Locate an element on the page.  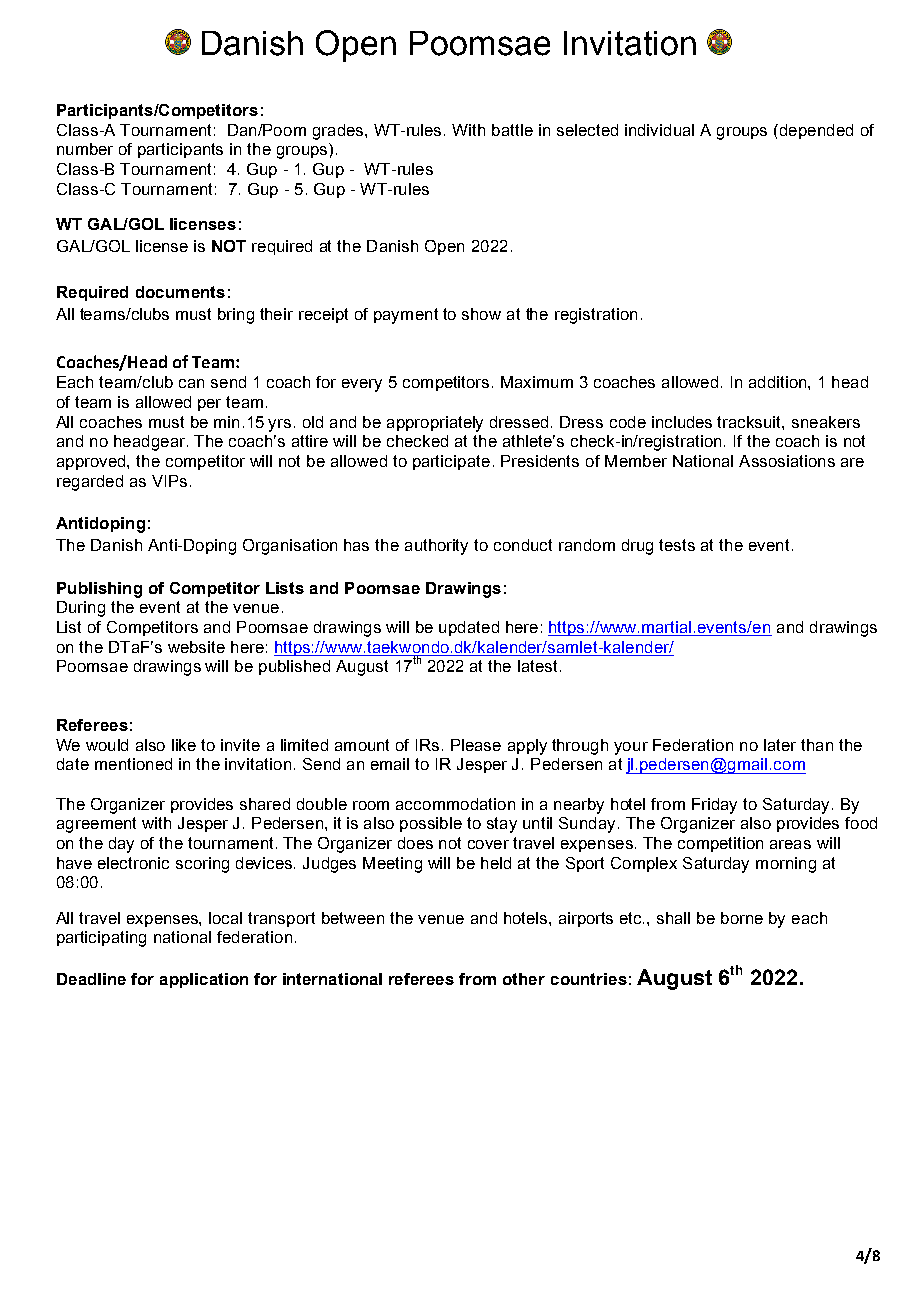
documents is located at coordinates (180, 292).
